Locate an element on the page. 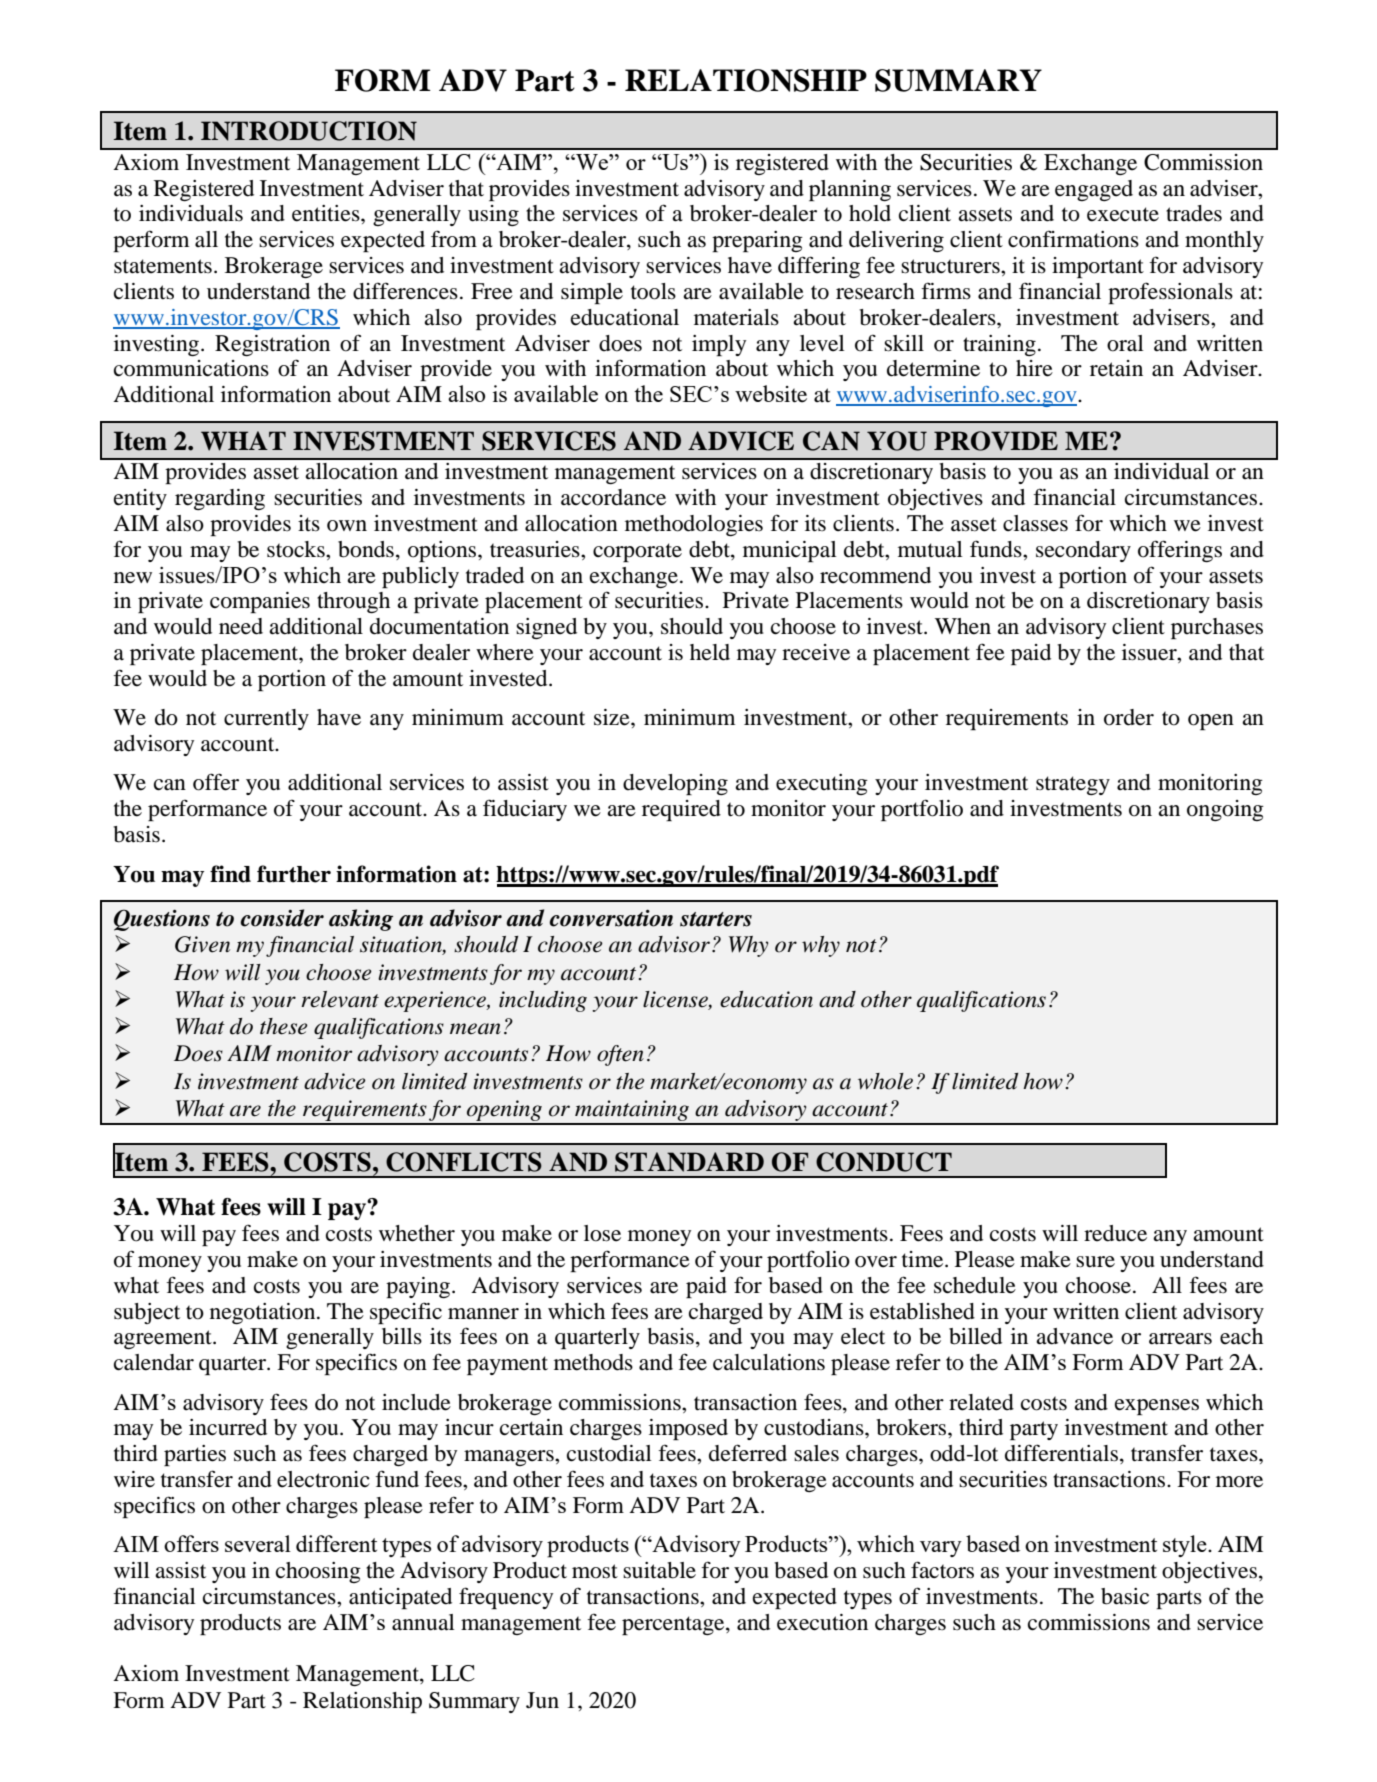 The height and width of the page is (1782, 1377). choosing is located at coordinates (318, 1572).
